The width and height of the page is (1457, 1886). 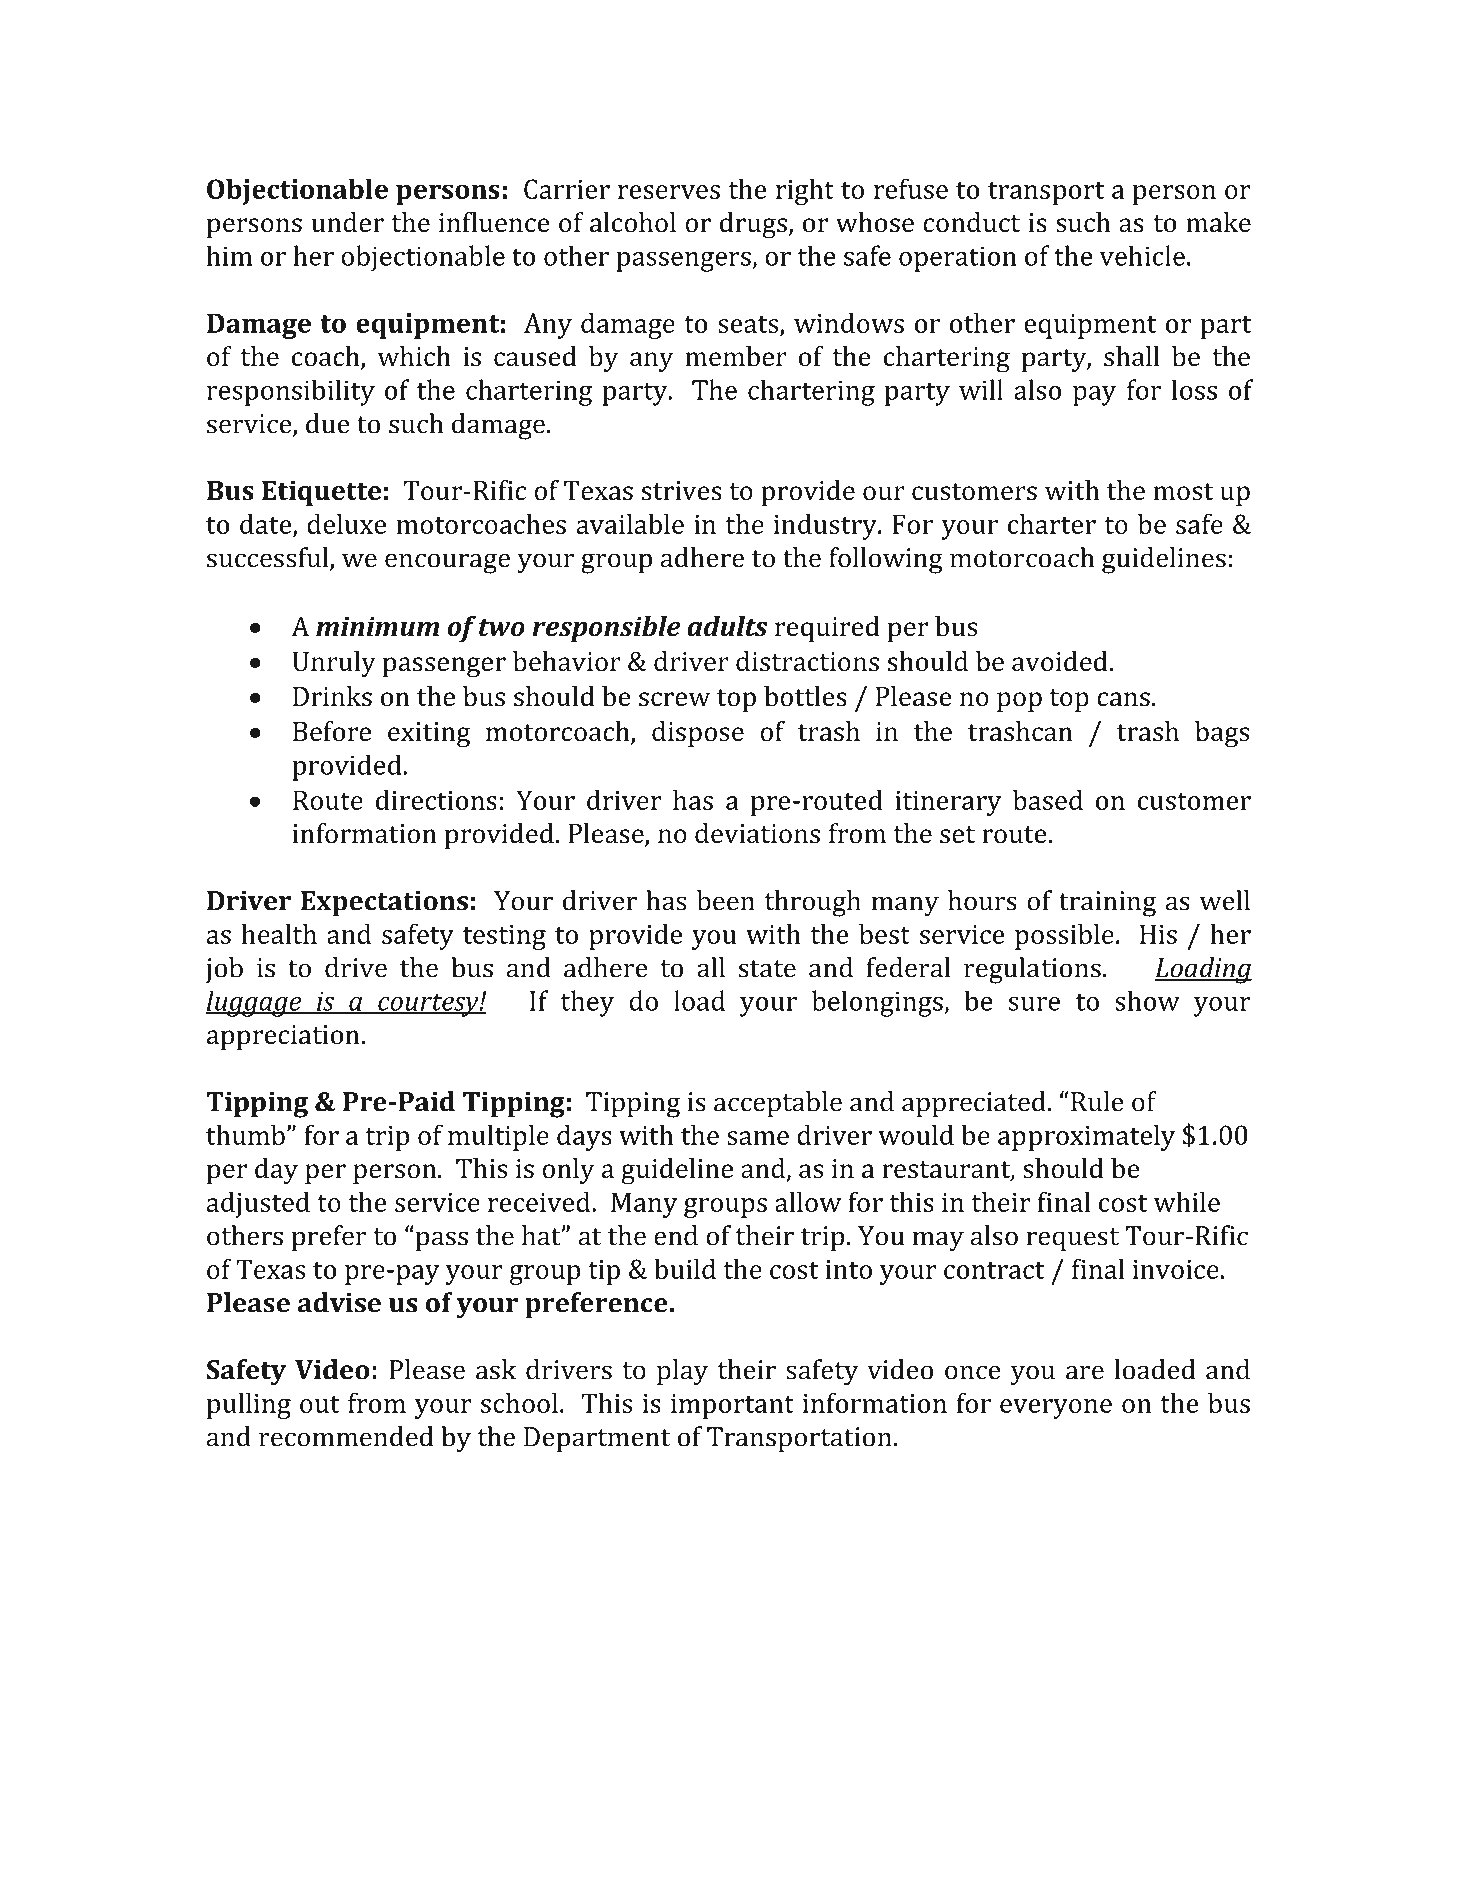 What do you see at coordinates (1147, 1000) in the page?
I see `show` at bounding box center [1147, 1000].
